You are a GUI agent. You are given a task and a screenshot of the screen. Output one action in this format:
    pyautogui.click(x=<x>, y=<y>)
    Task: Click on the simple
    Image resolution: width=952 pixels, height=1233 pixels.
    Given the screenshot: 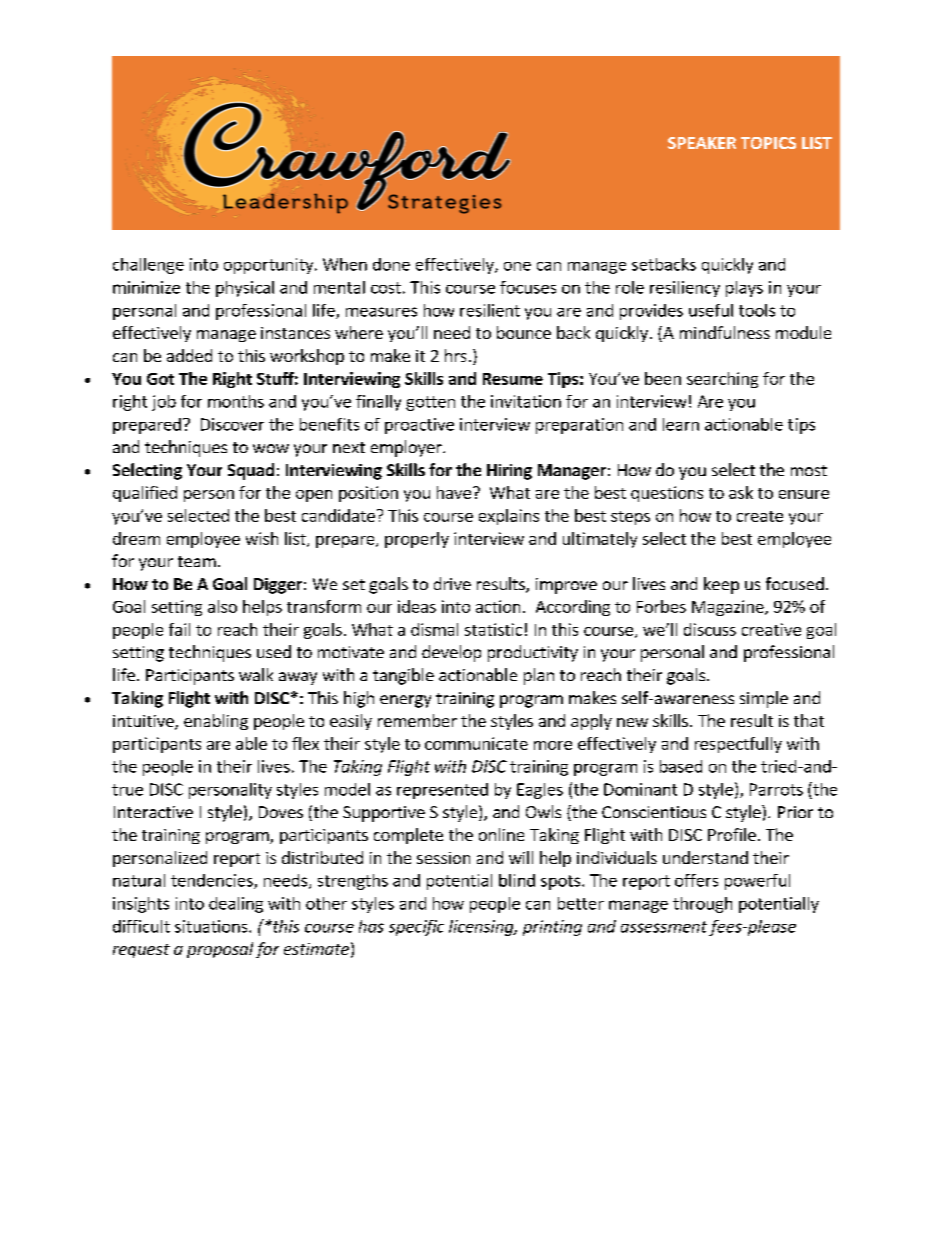 What is the action you would take?
    pyautogui.click(x=764, y=699)
